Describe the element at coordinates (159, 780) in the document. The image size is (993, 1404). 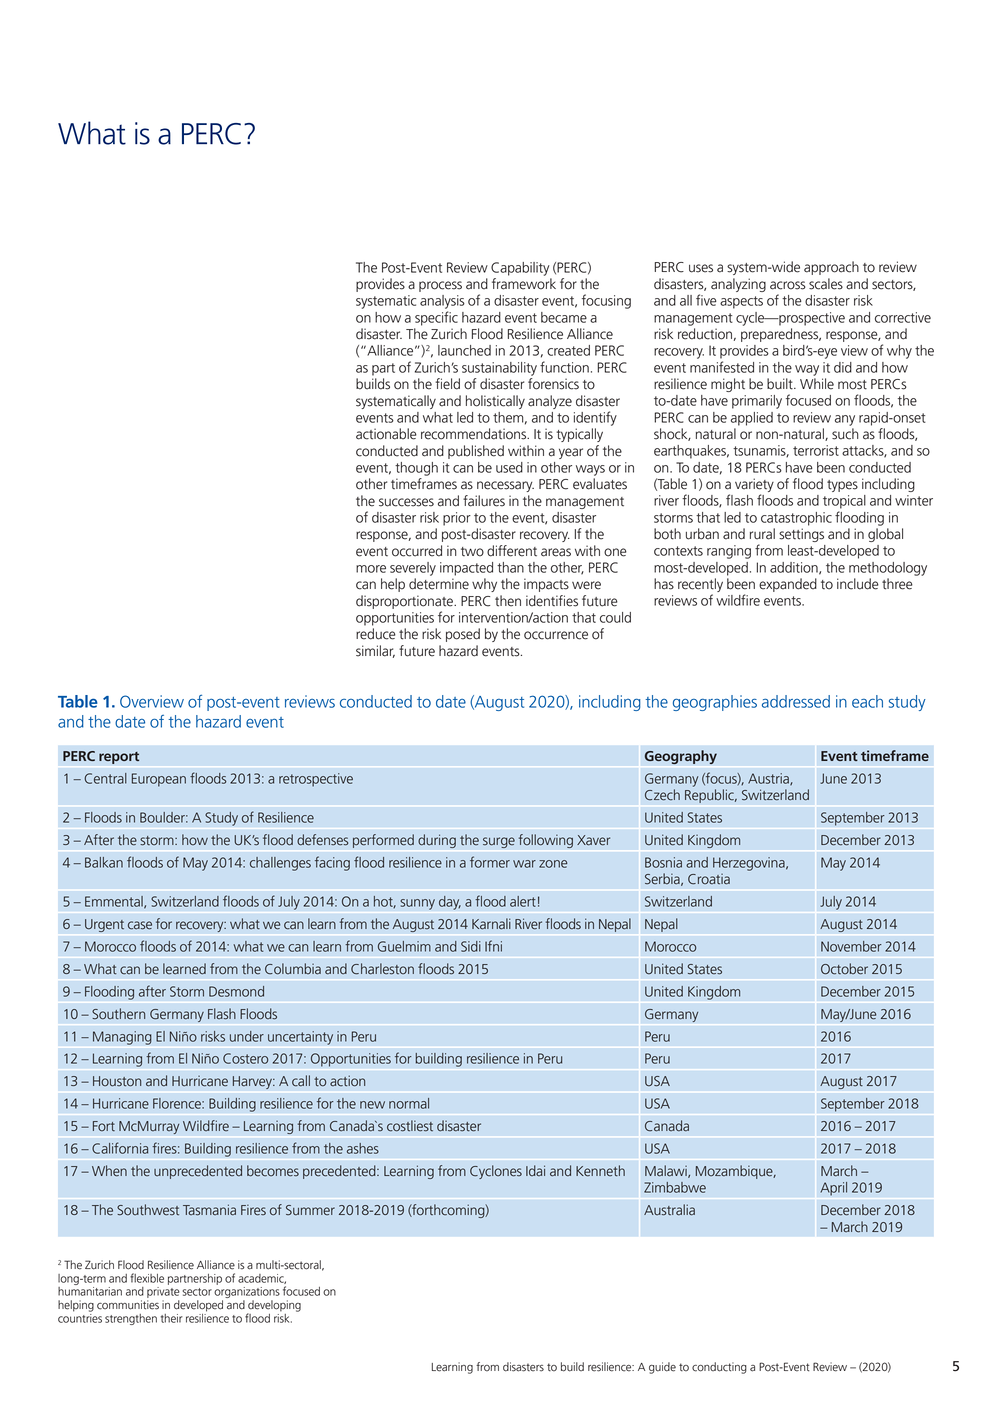
I see `European` at that location.
